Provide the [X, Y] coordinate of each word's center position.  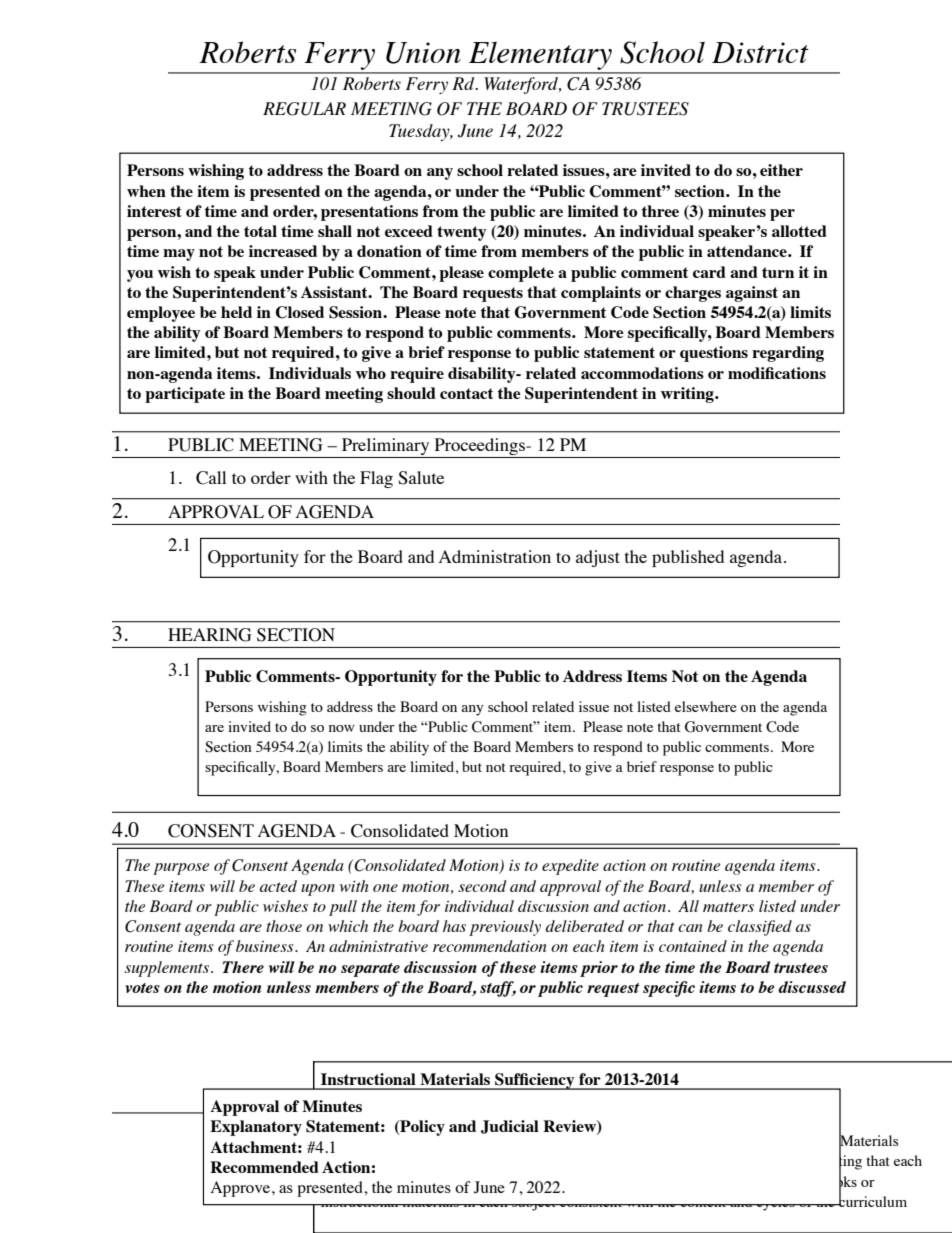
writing [688, 395]
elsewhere [706, 706]
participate [185, 395]
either [781, 170]
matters [728, 907]
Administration [495, 556]
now [342, 728]
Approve [242, 1189]
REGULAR [304, 109]
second [482, 886]
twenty [461, 233]
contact [466, 393]
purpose [181, 869]
